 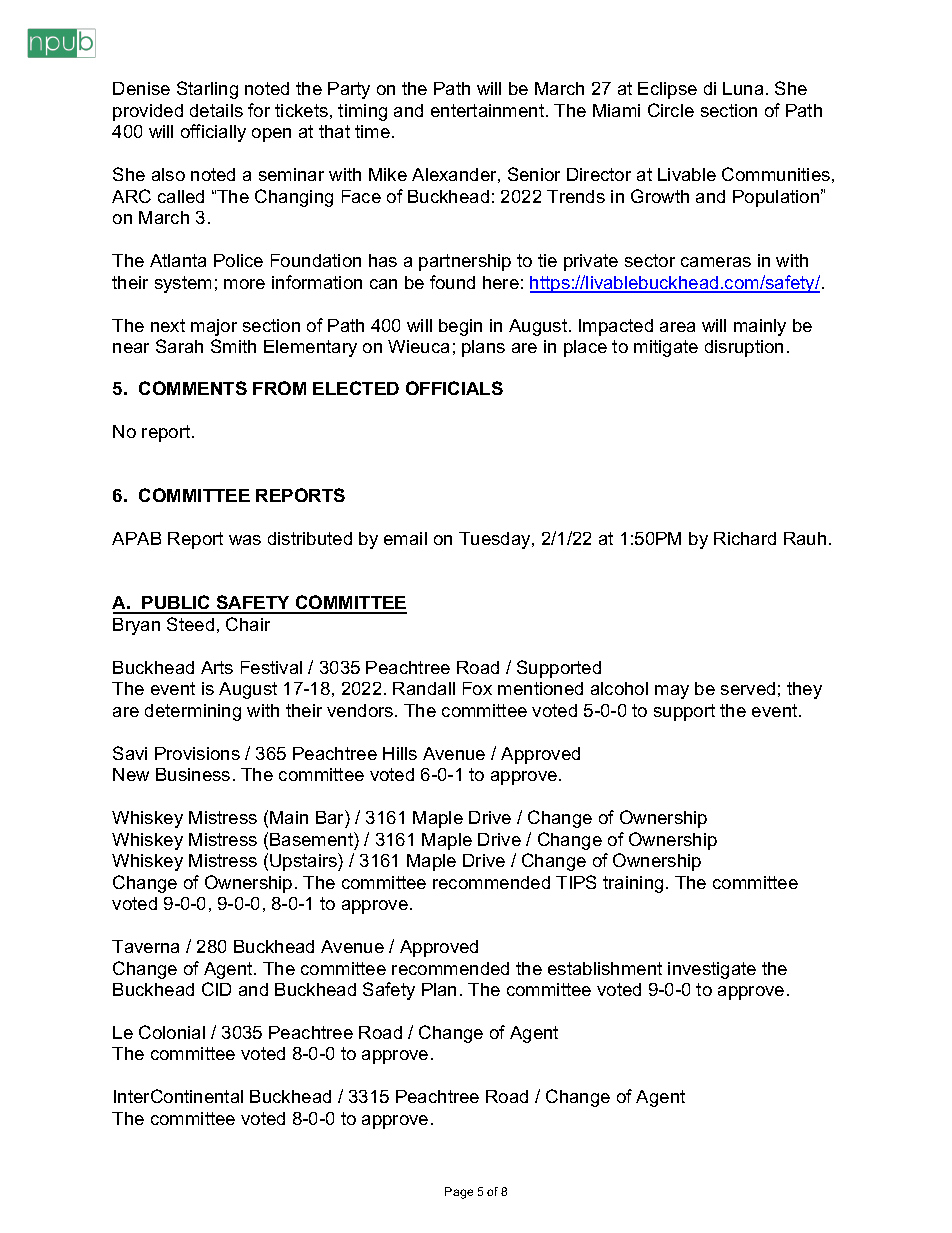 I want to click on officially, so click(x=213, y=133).
